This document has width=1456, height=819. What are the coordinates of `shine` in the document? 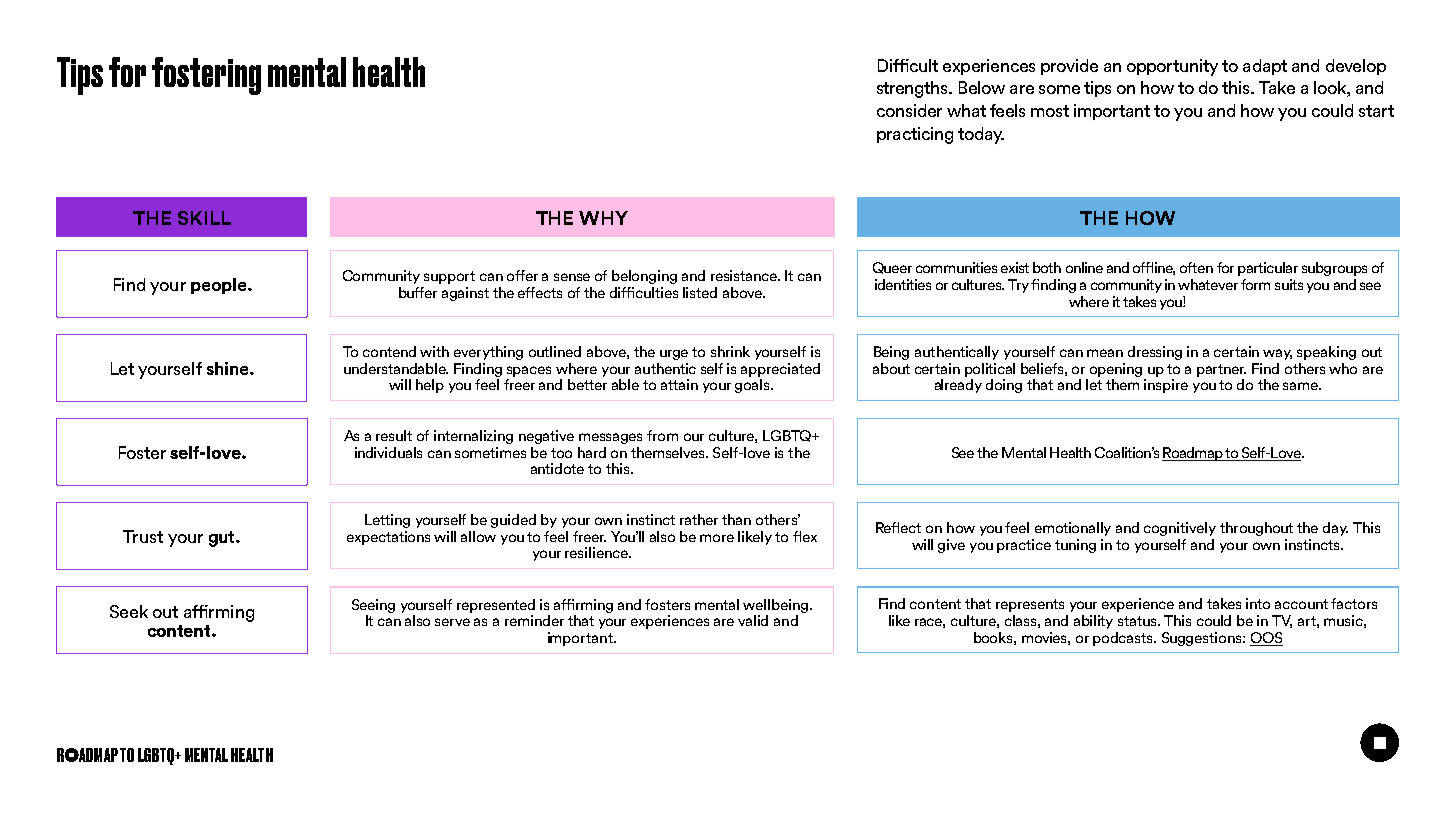 It's located at (229, 368).
